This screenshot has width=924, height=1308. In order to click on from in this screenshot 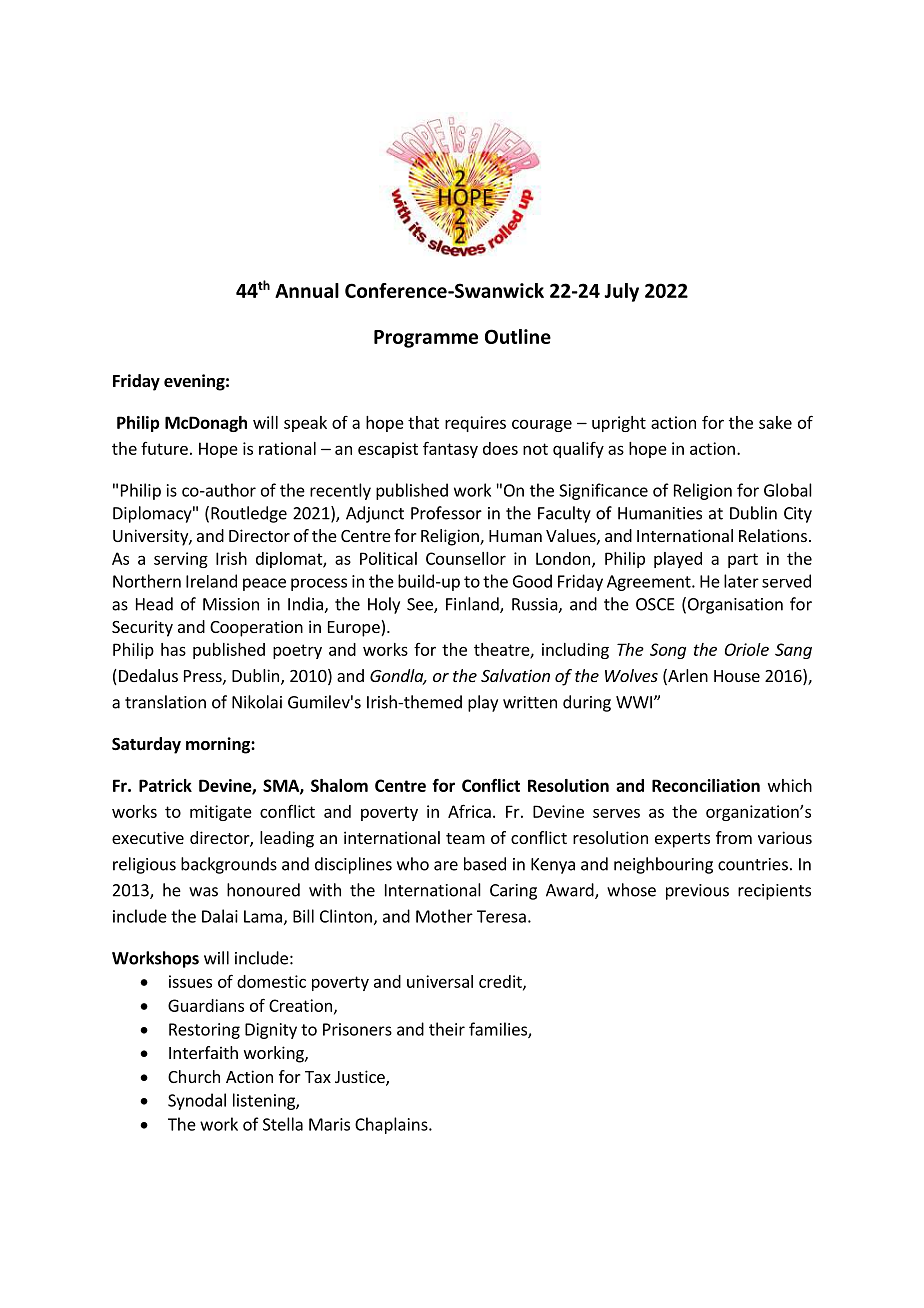, I will do `click(734, 837)`.
